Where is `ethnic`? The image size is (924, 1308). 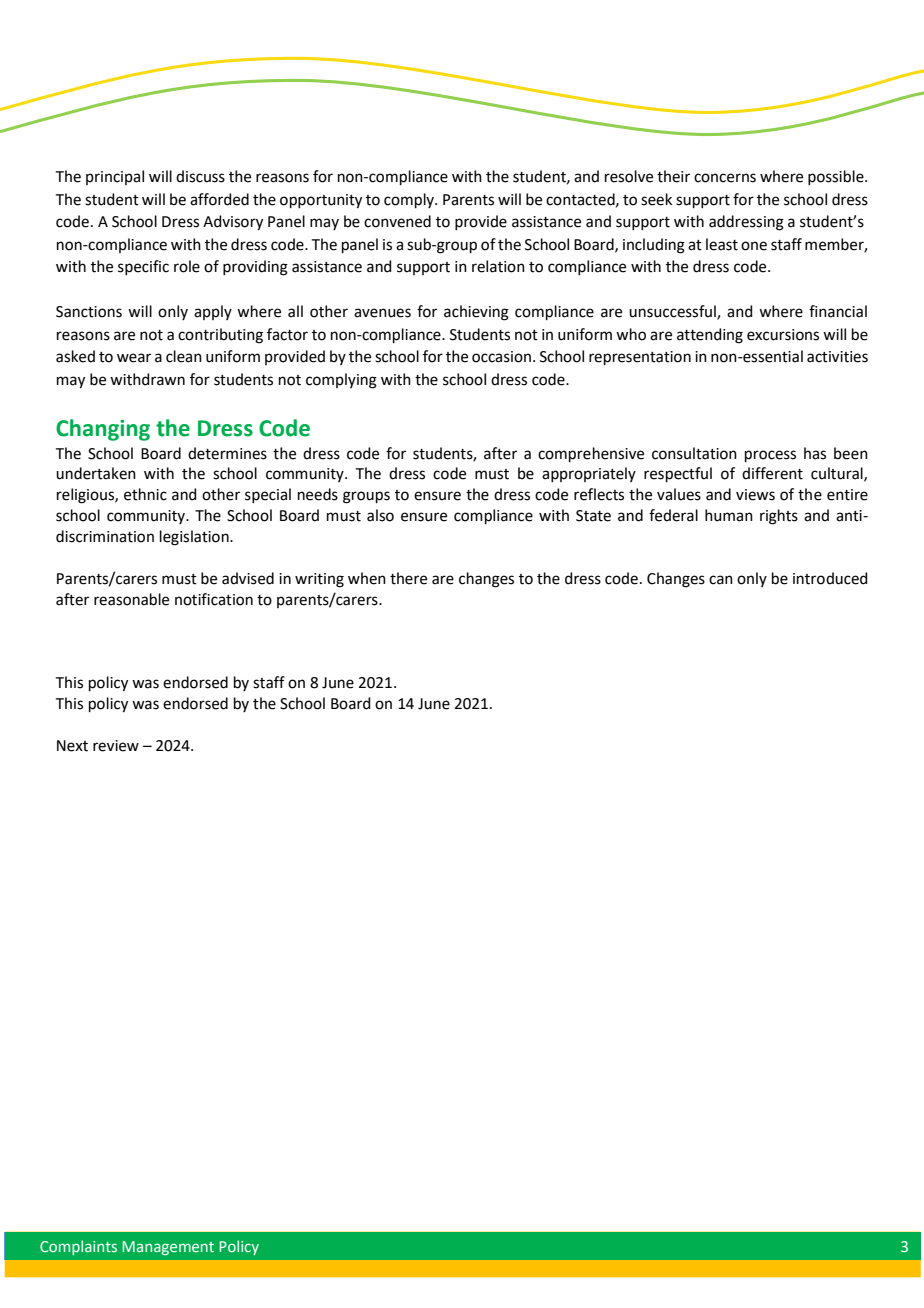
ethnic is located at coordinates (145, 494).
